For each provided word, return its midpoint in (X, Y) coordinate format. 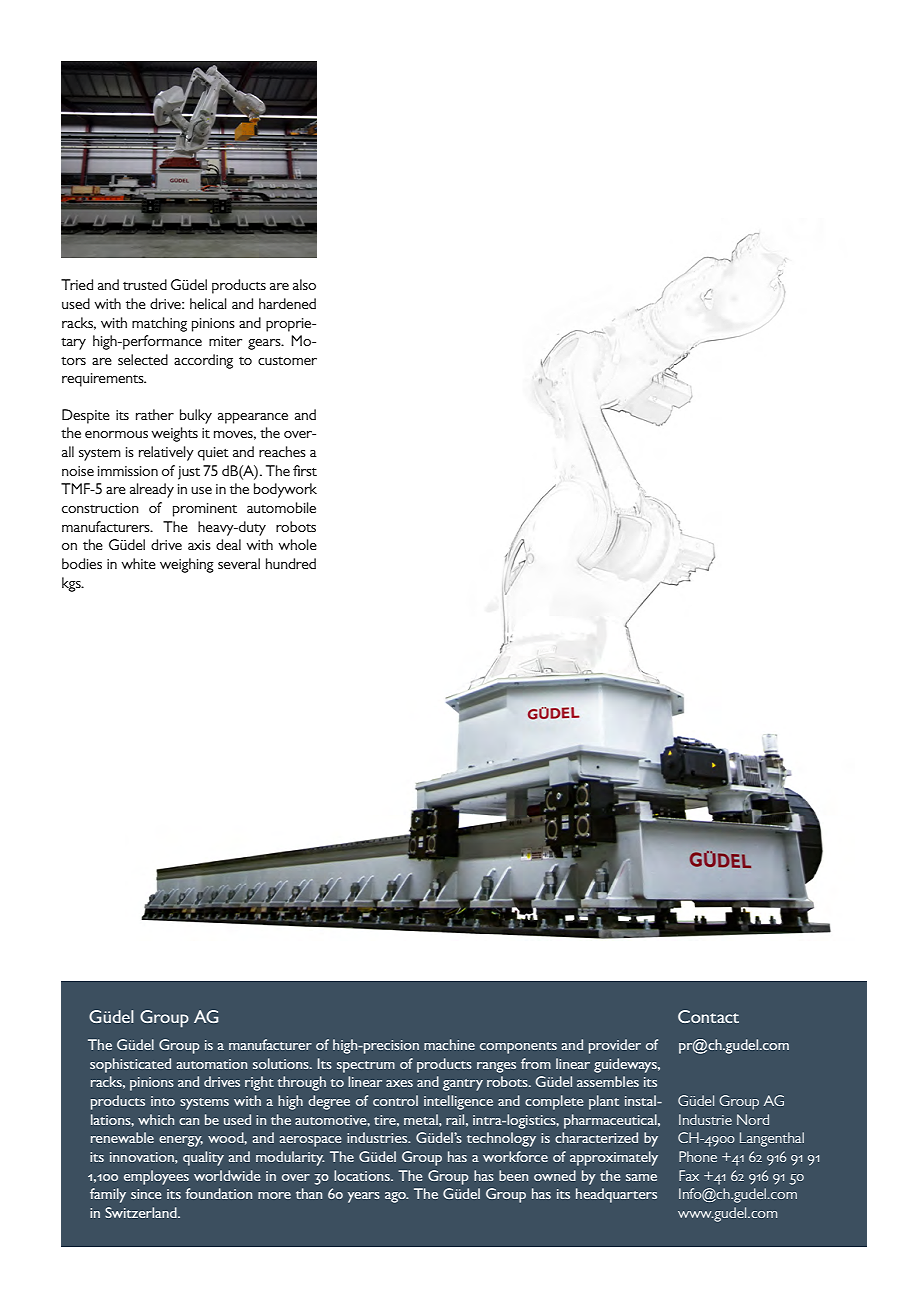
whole (297, 544)
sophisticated (130, 1065)
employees (156, 1177)
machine (449, 1044)
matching (159, 324)
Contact (708, 1016)
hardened (287, 303)
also (304, 284)
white (138, 563)
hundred (291, 563)
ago (396, 1197)
